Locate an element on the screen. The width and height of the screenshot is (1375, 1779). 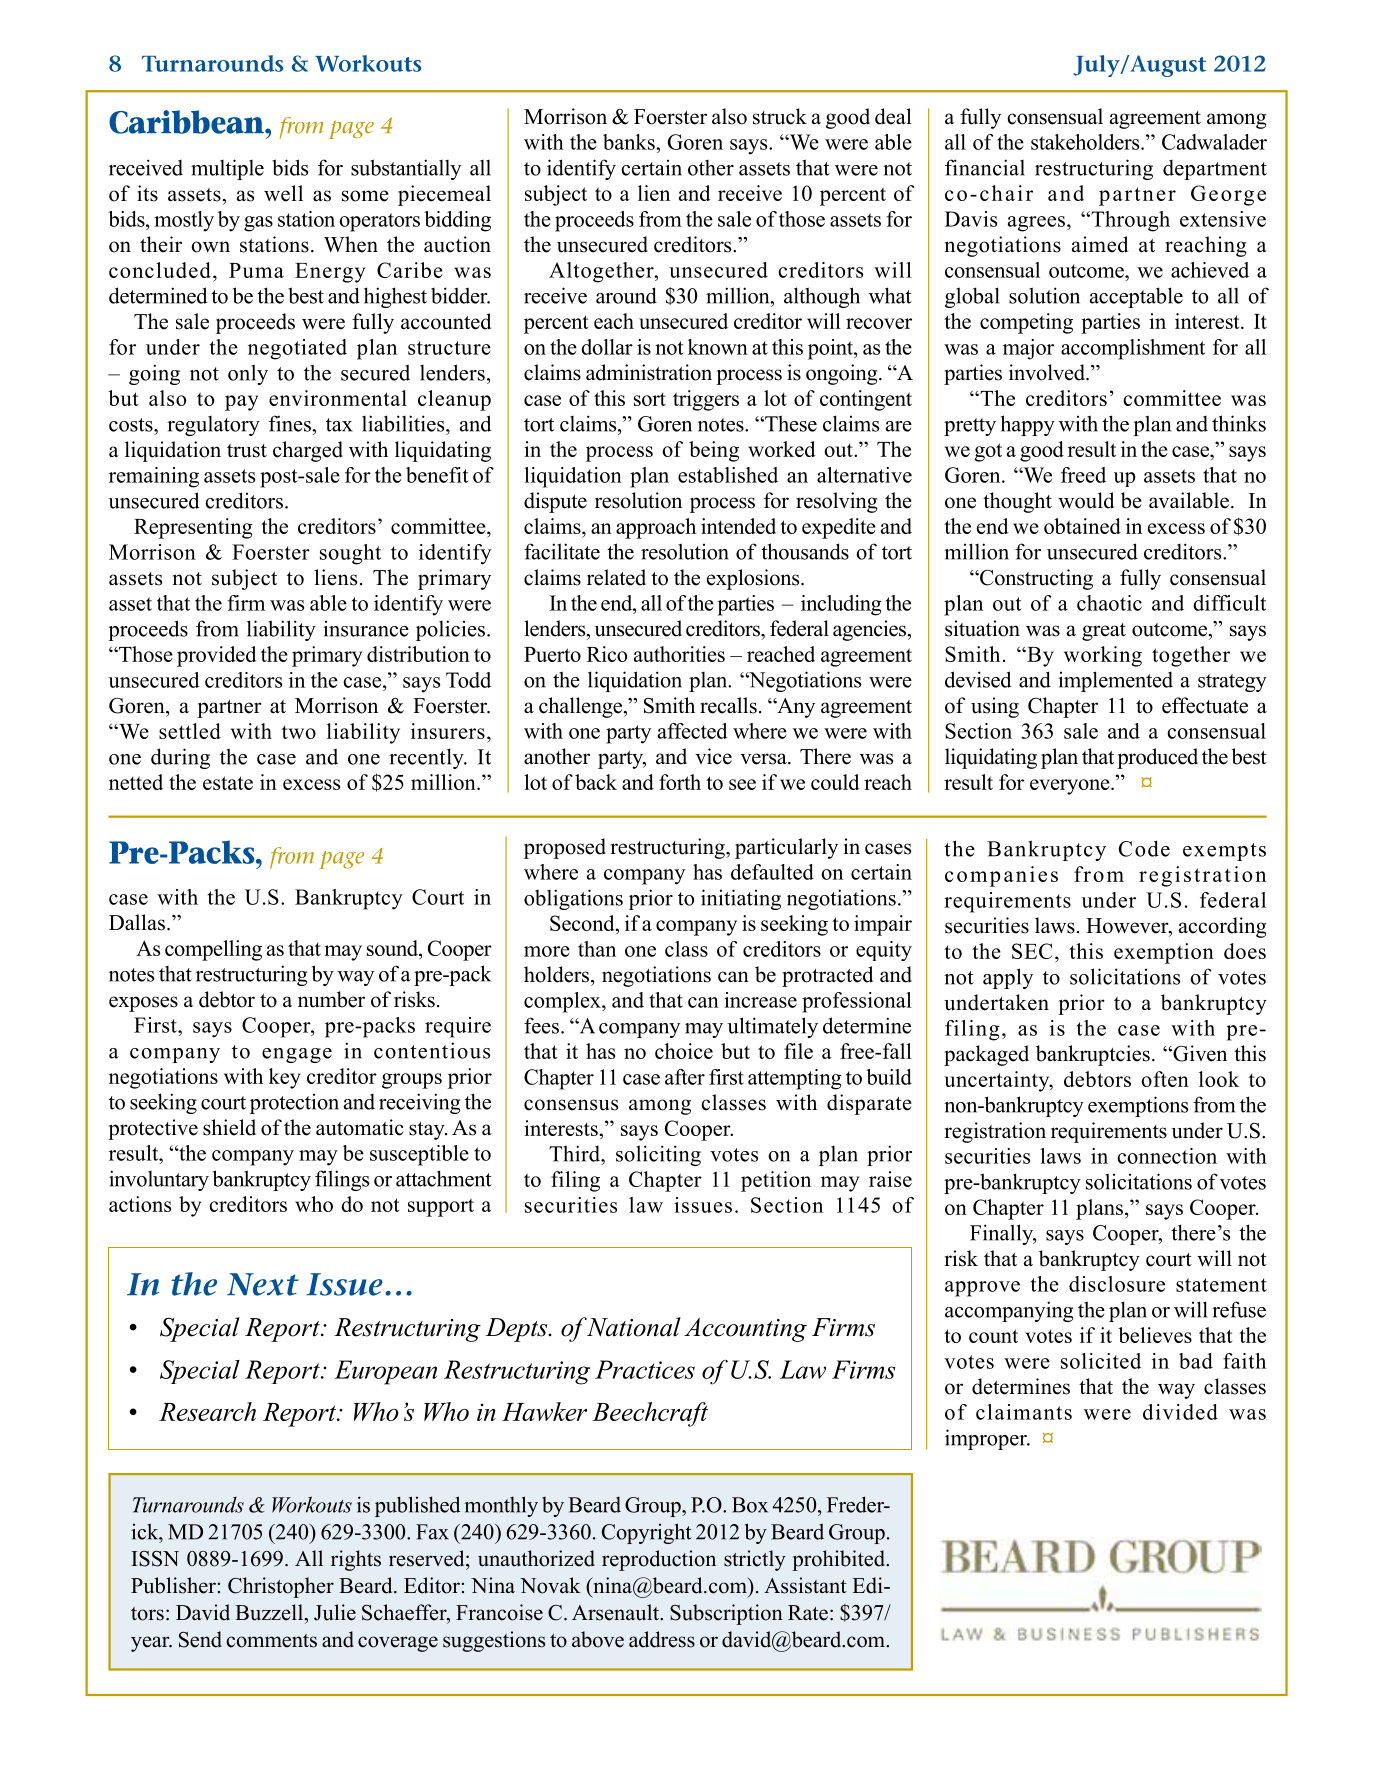
banks is located at coordinates (630, 142).
